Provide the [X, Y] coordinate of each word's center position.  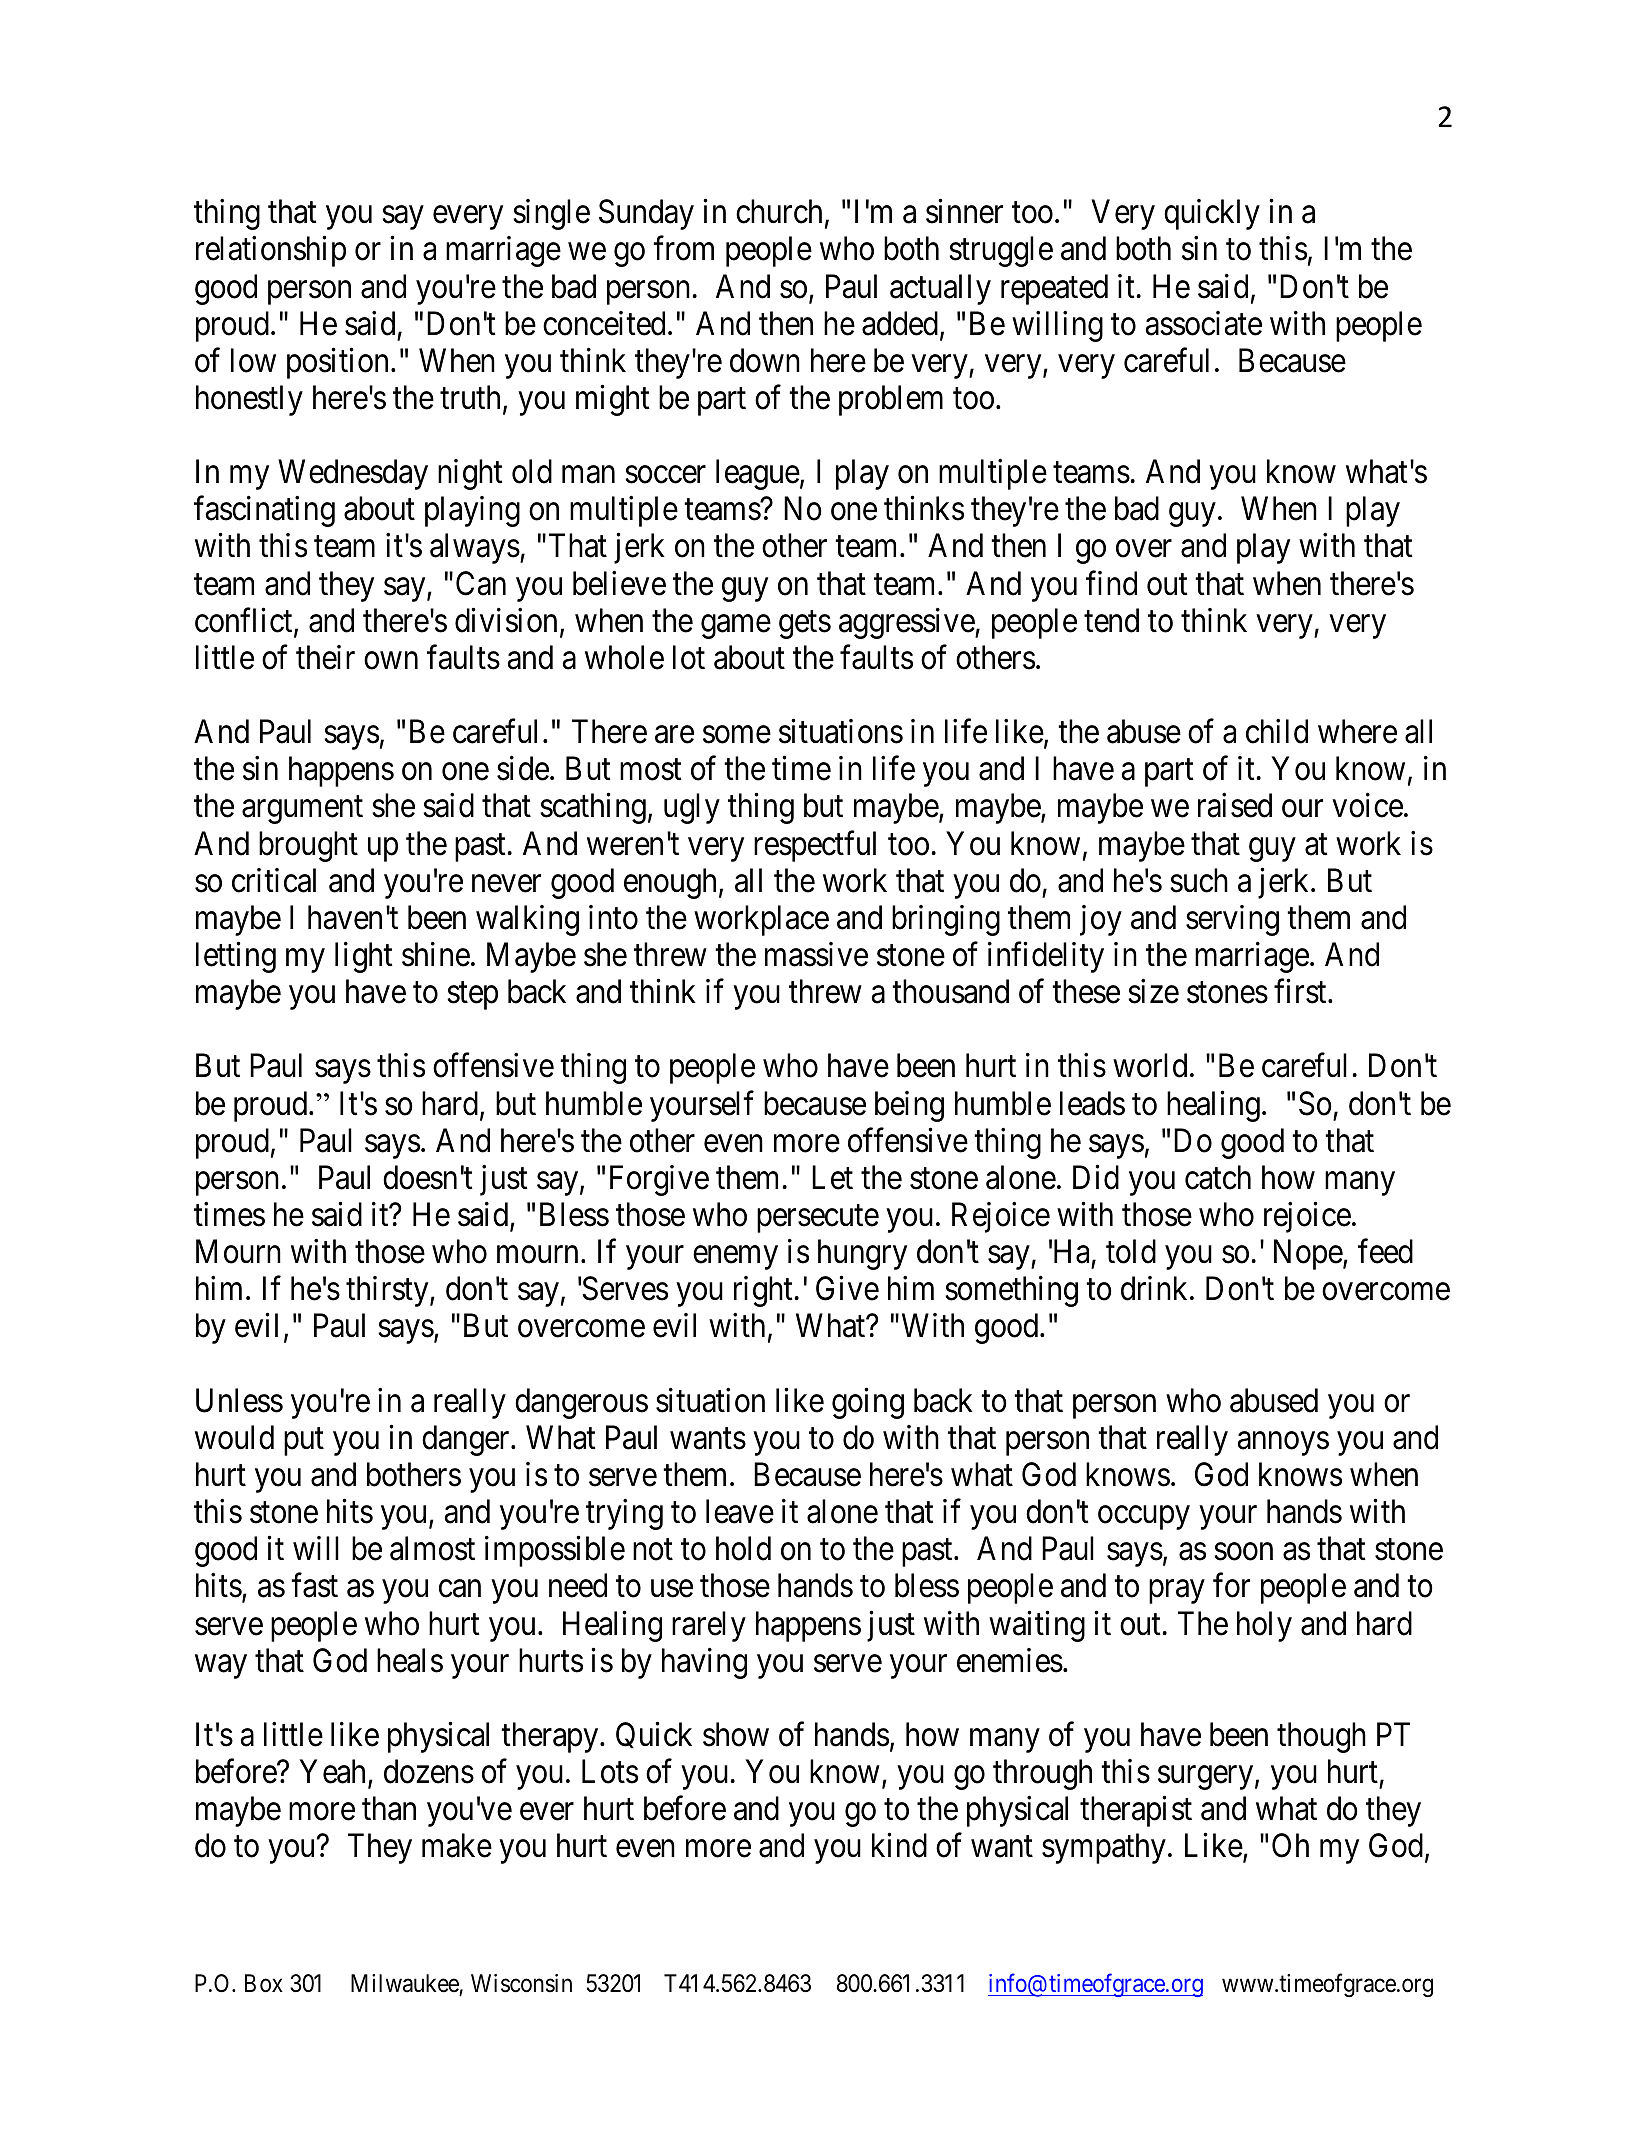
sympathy [1104, 1848]
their [325, 657]
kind [899, 1845]
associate [1204, 323]
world [1150, 1065]
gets [805, 625]
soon [1243, 1552]
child [1277, 731]
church [779, 211]
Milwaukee [405, 1983]
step [472, 996]
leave [740, 1511]
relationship [271, 251]
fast [314, 1585]
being [909, 1106]
